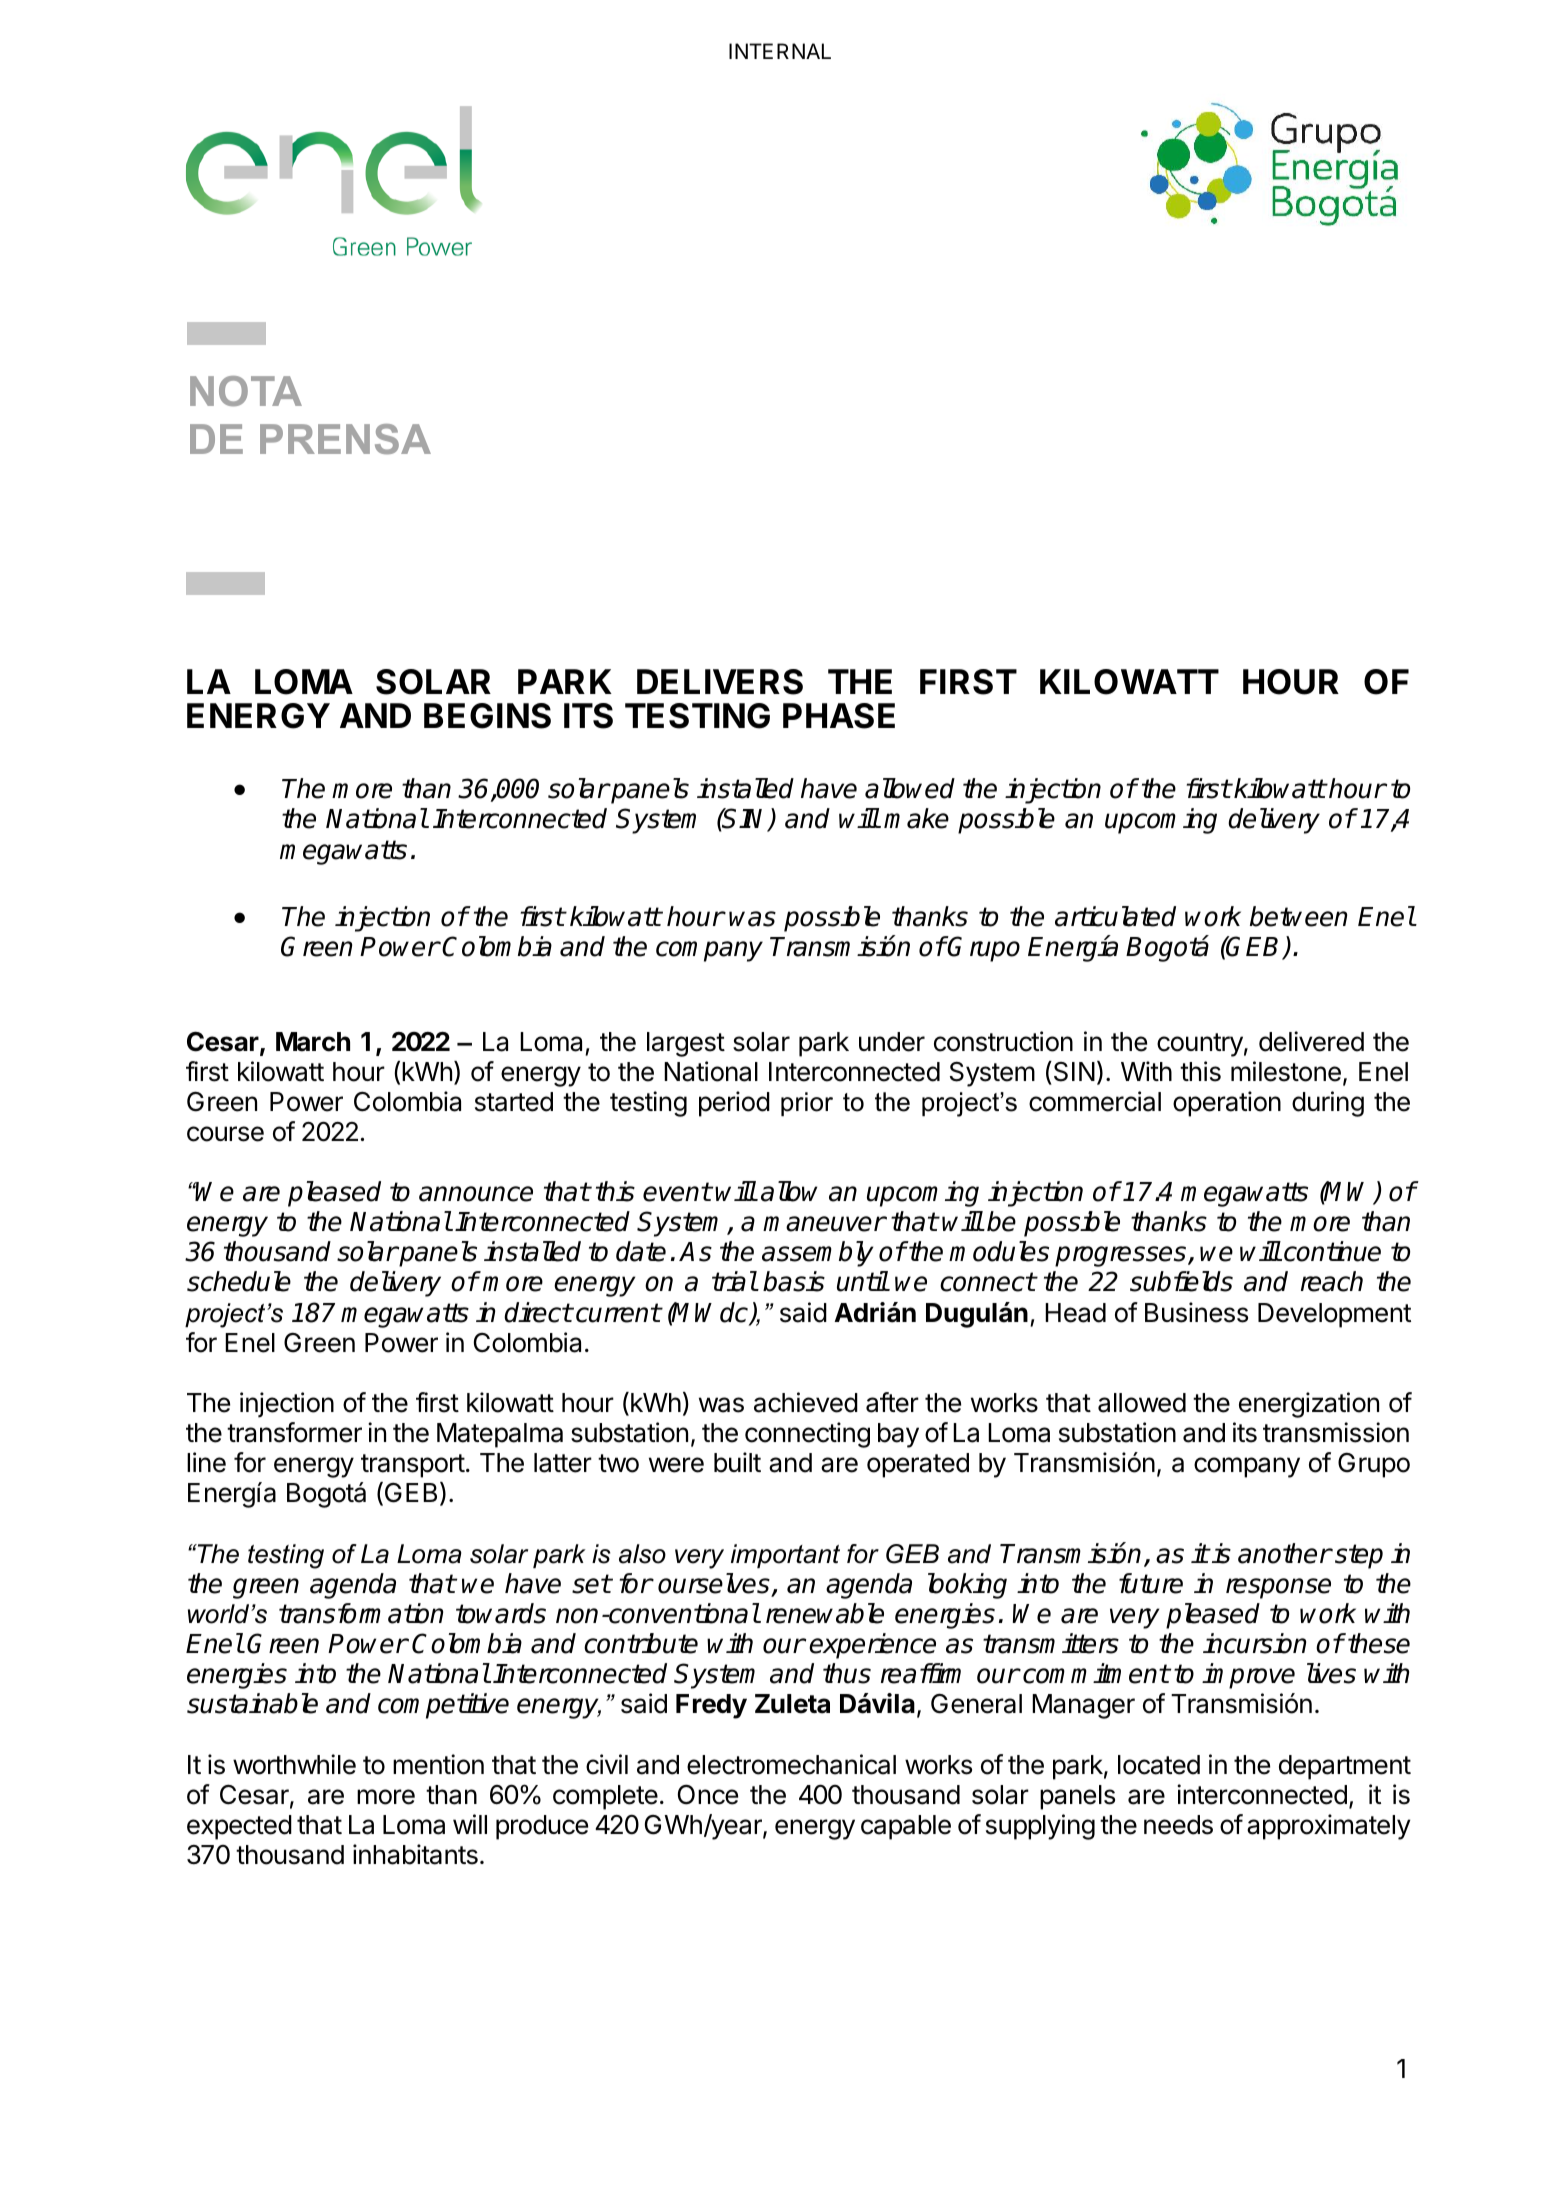 The width and height of the screenshot is (1559, 2206). Describe the element at coordinates (892, 1042) in the screenshot. I see `under` at that location.
